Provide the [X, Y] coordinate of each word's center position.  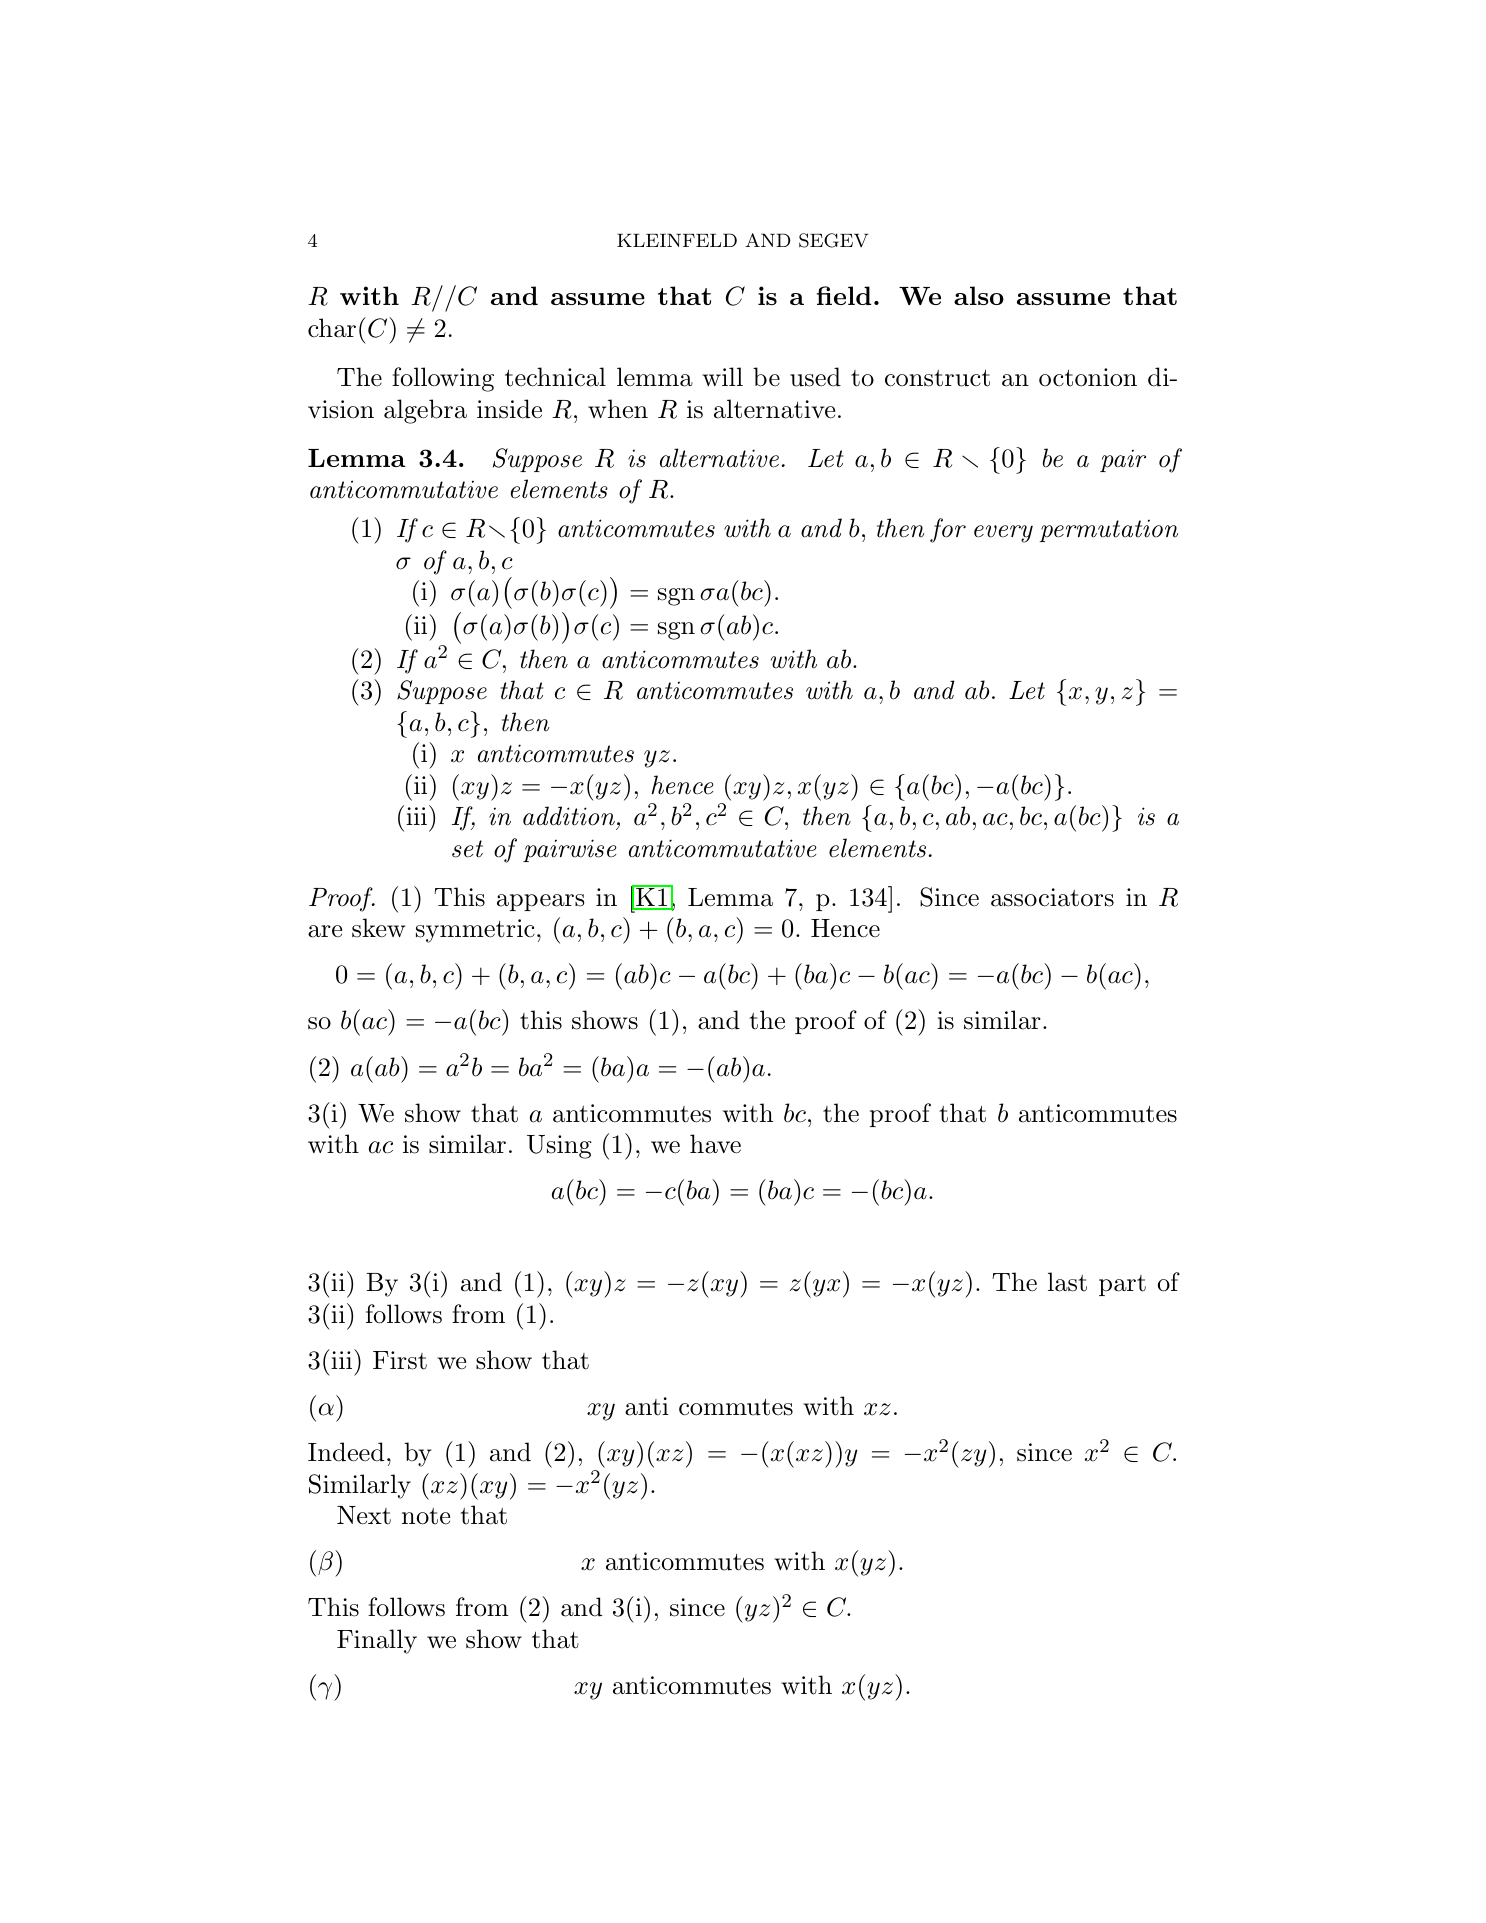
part [1122, 1285]
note [426, 1516]
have [715, 1144]
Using [559, 1147]
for [948, 530]
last [1067, 1282]
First [400, 1360]
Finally [377, 1641]
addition [569, 816]
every [1003, 534]
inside [509, 409]
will [722, 376]
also [979, 295]
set [467, 849]
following [443, 379]
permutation [1109, 531]
